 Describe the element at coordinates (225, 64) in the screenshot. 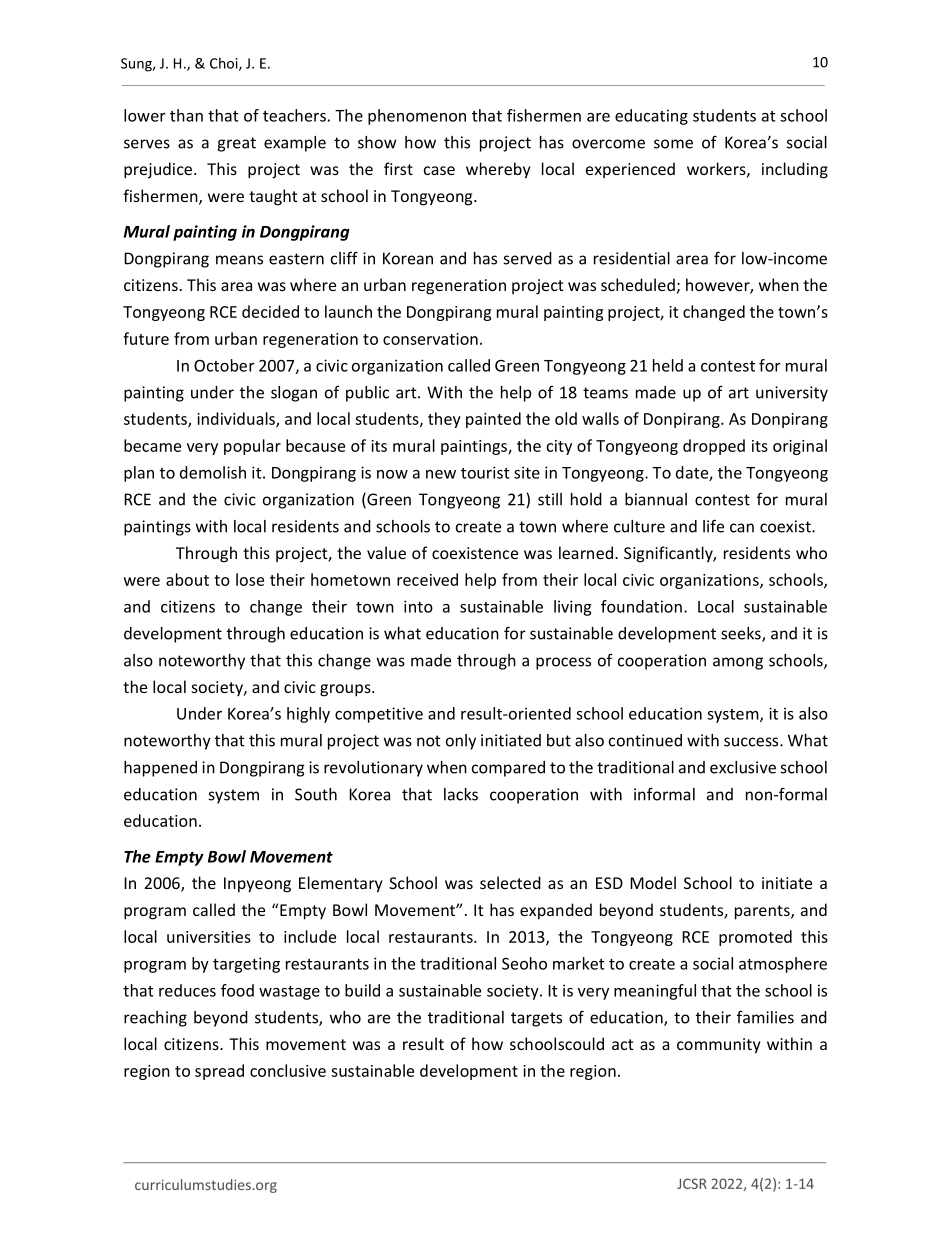

I see `Choi` at that location.
